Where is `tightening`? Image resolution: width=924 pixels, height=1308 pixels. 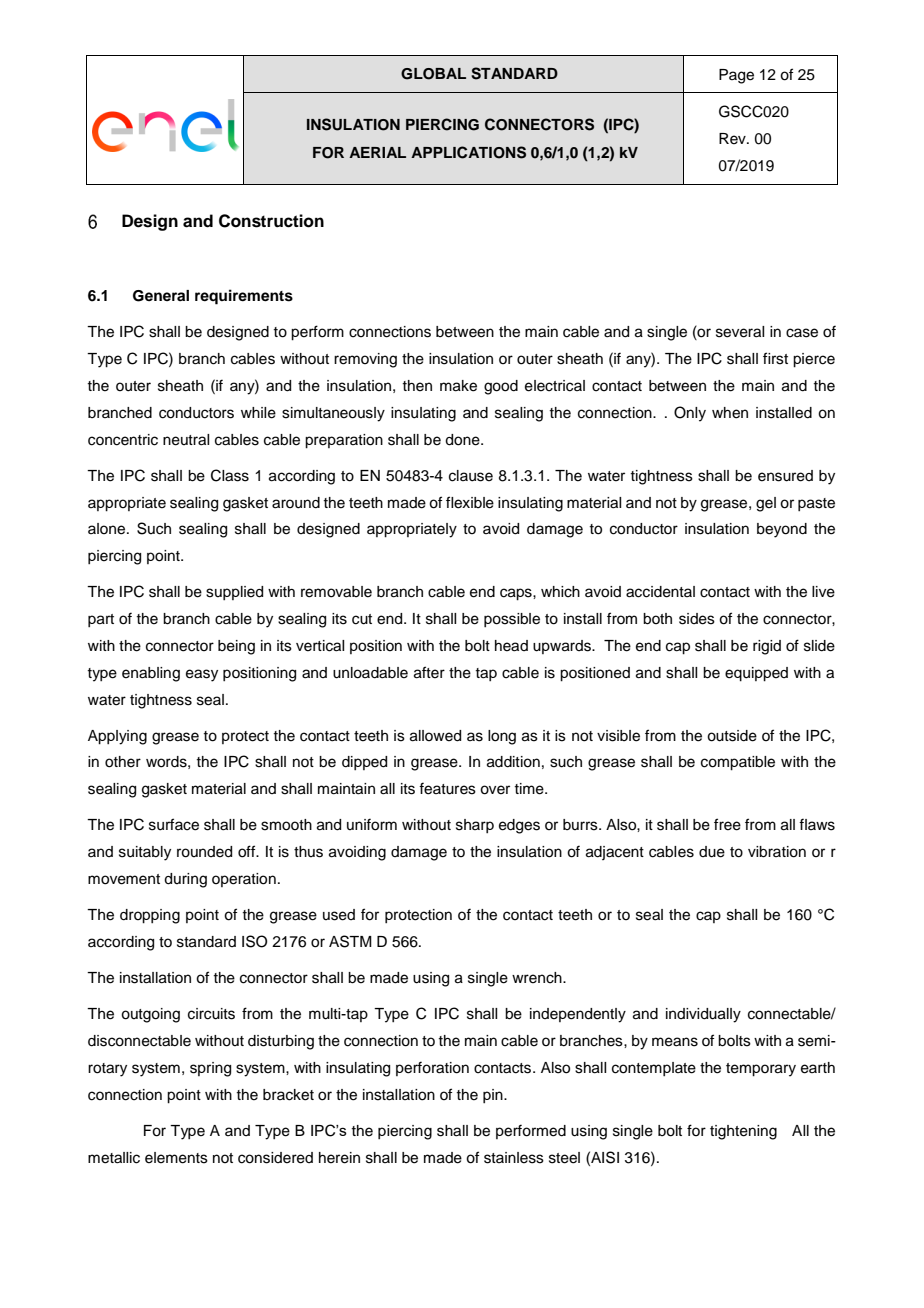 tightening is located at coordinates (743, 1132).
